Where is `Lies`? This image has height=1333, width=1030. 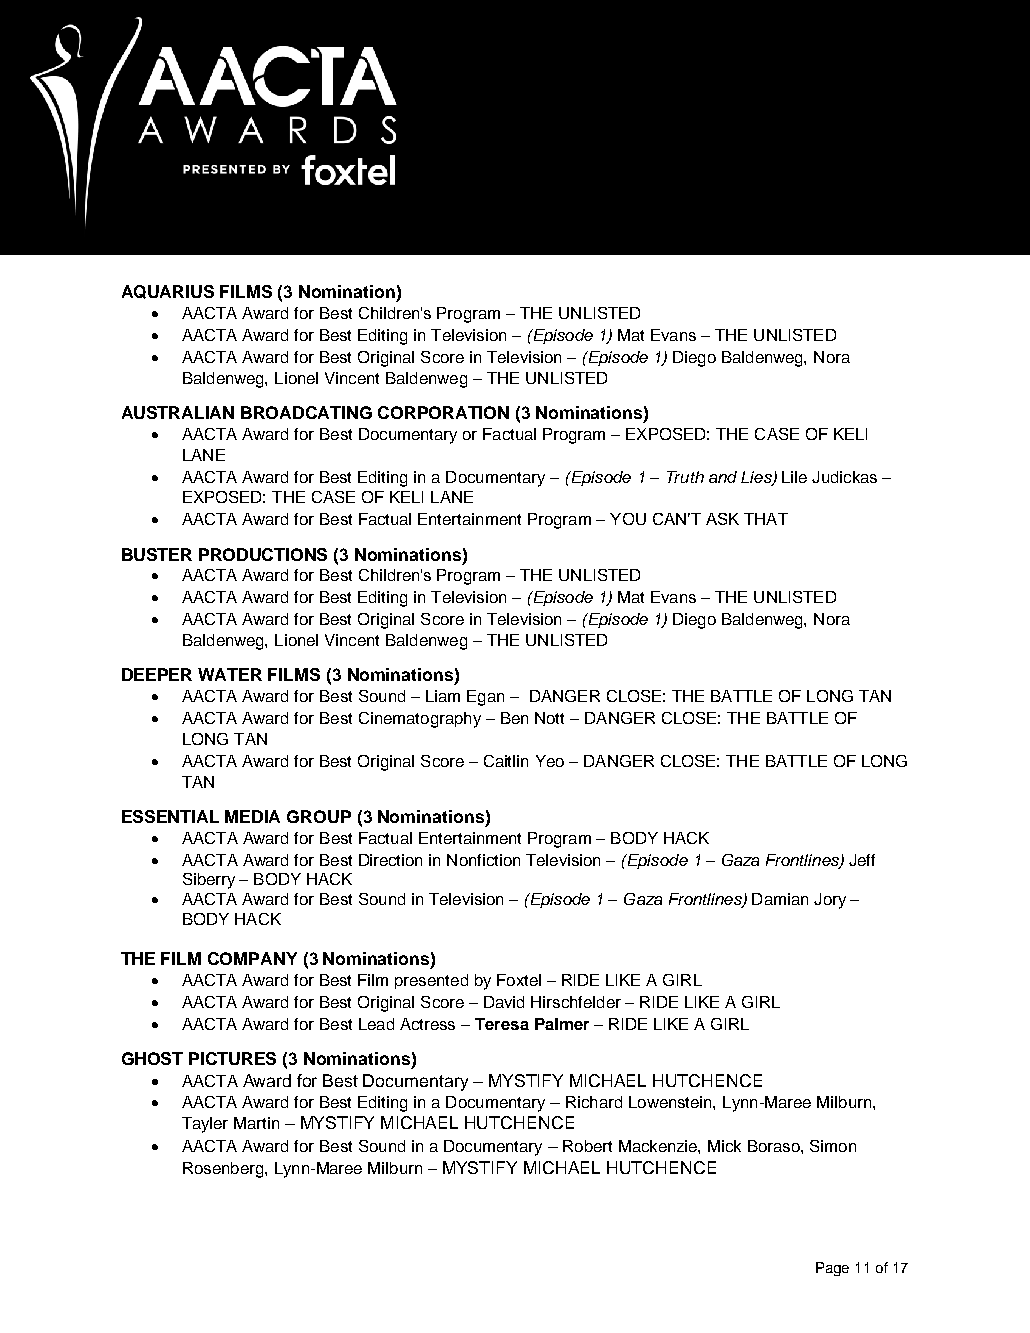 Lies is located at coordinates (757, 478).
